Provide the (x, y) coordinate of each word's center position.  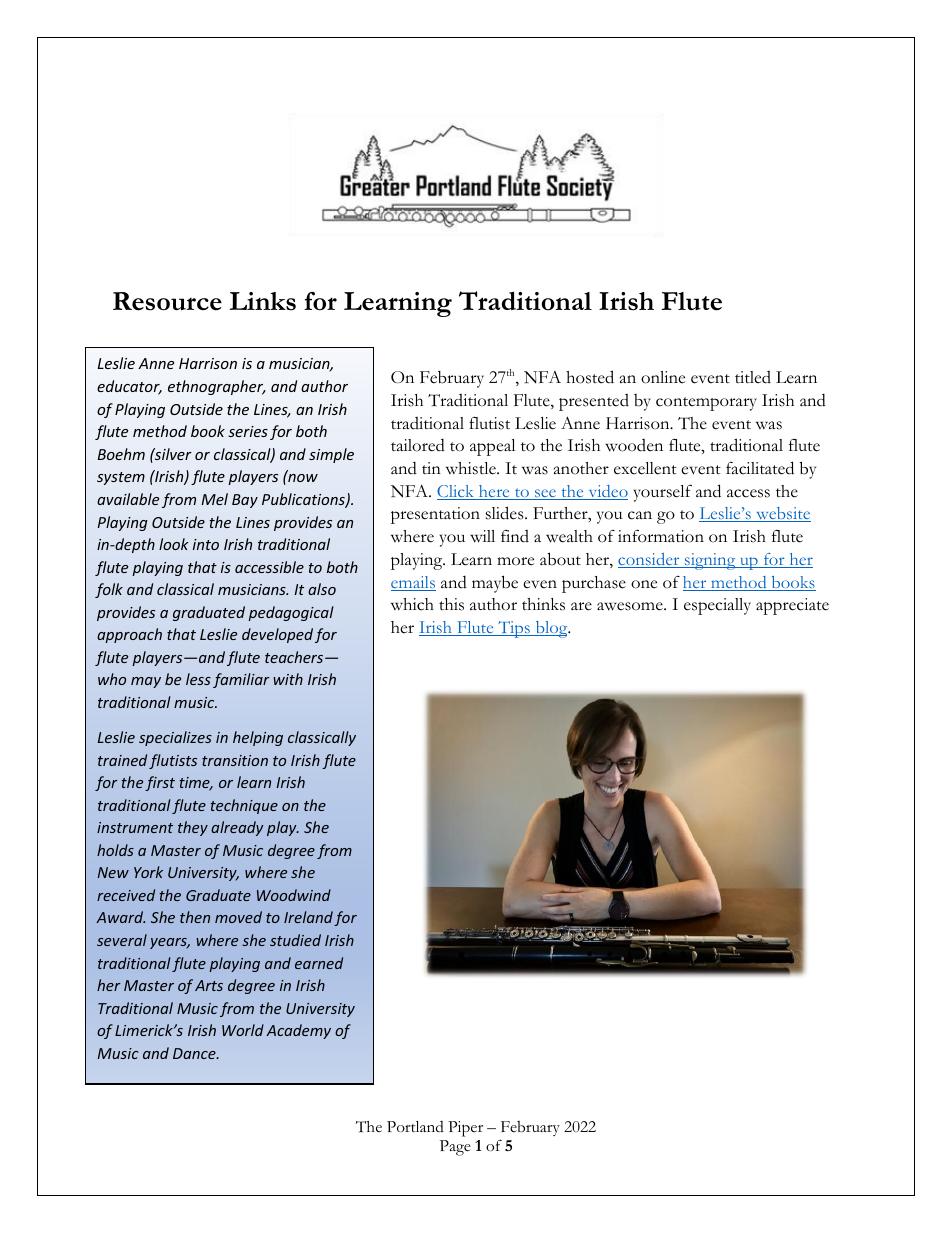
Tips (514, 629)
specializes (175, 738)
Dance (195, 1053)
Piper (465, 1129)
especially (717, 606)
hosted (590, 377)
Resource (167, 301)
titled (753, 377)
